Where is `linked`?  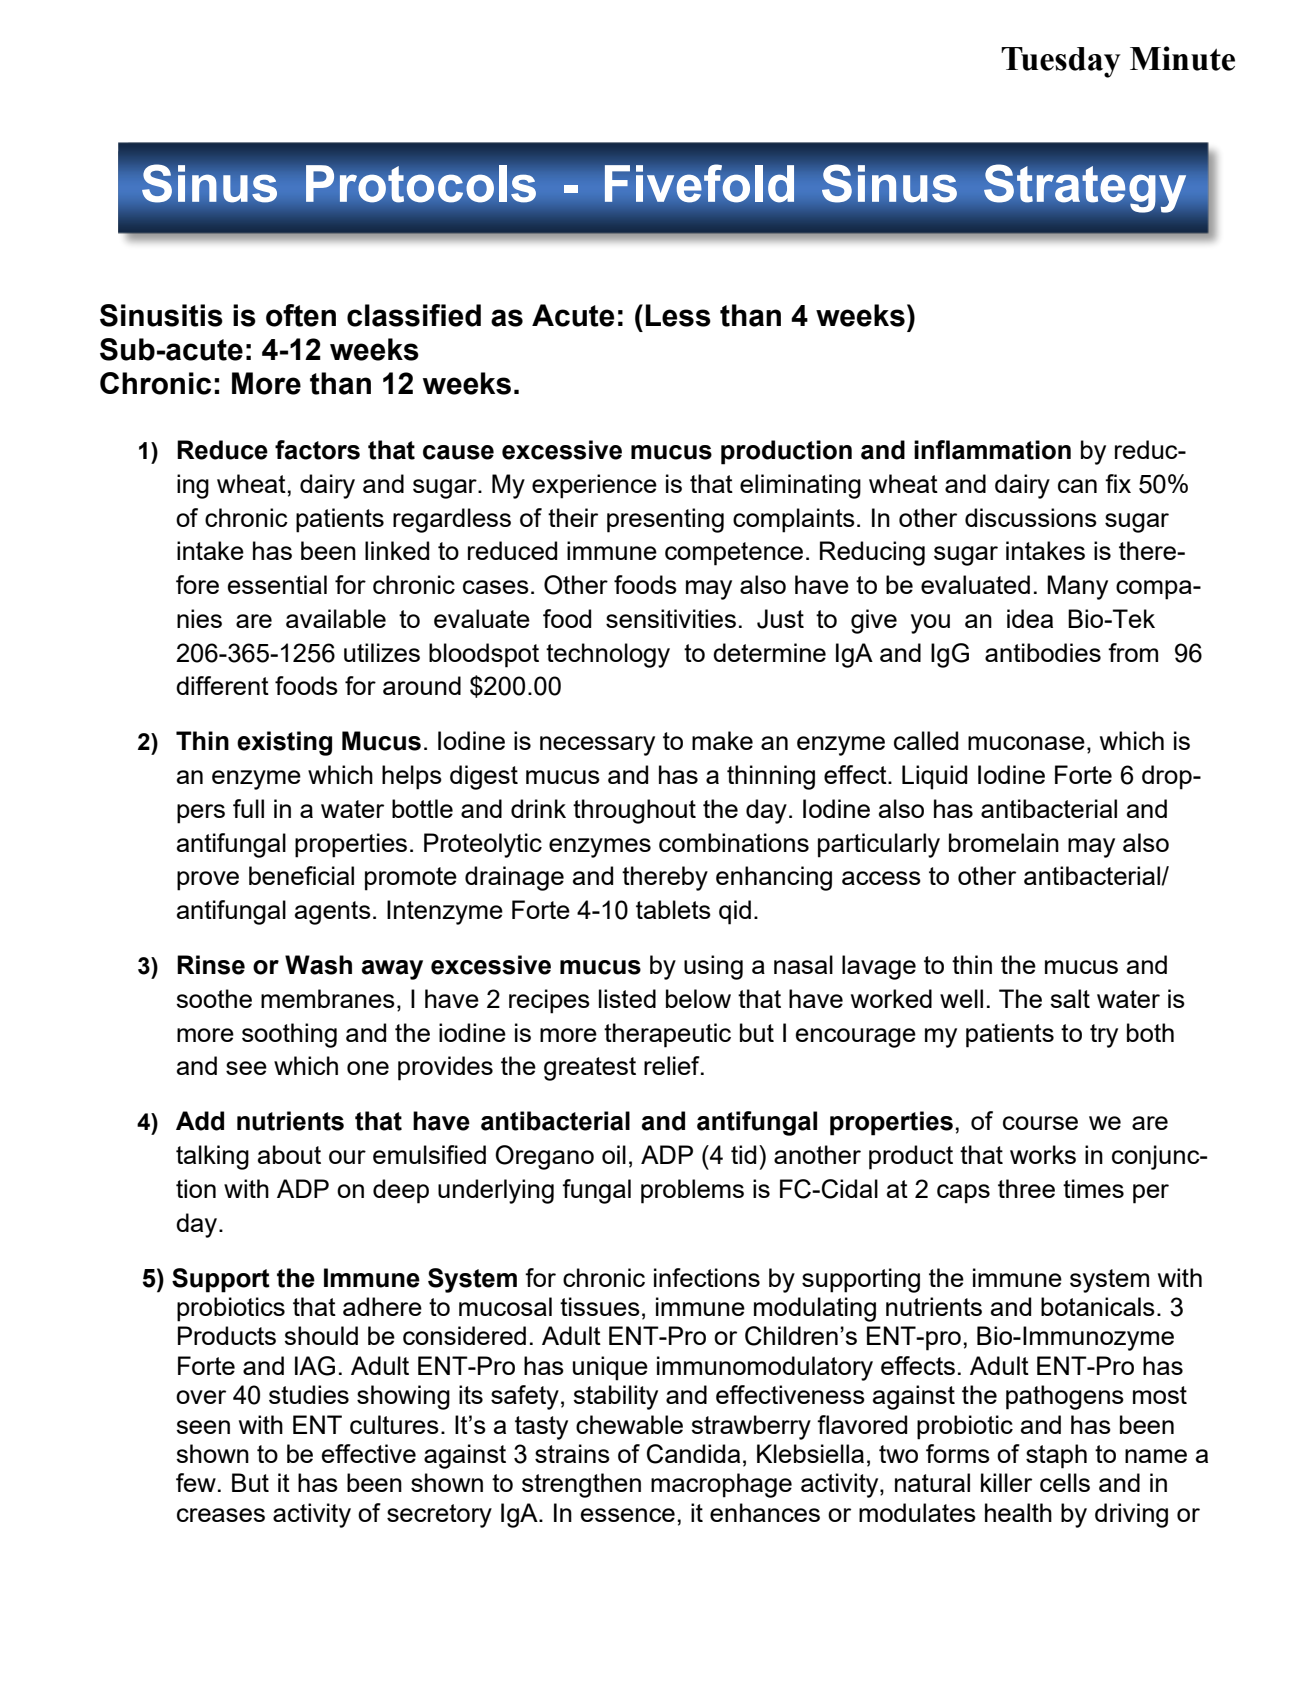
linked is located at coordinates (397, 550).
